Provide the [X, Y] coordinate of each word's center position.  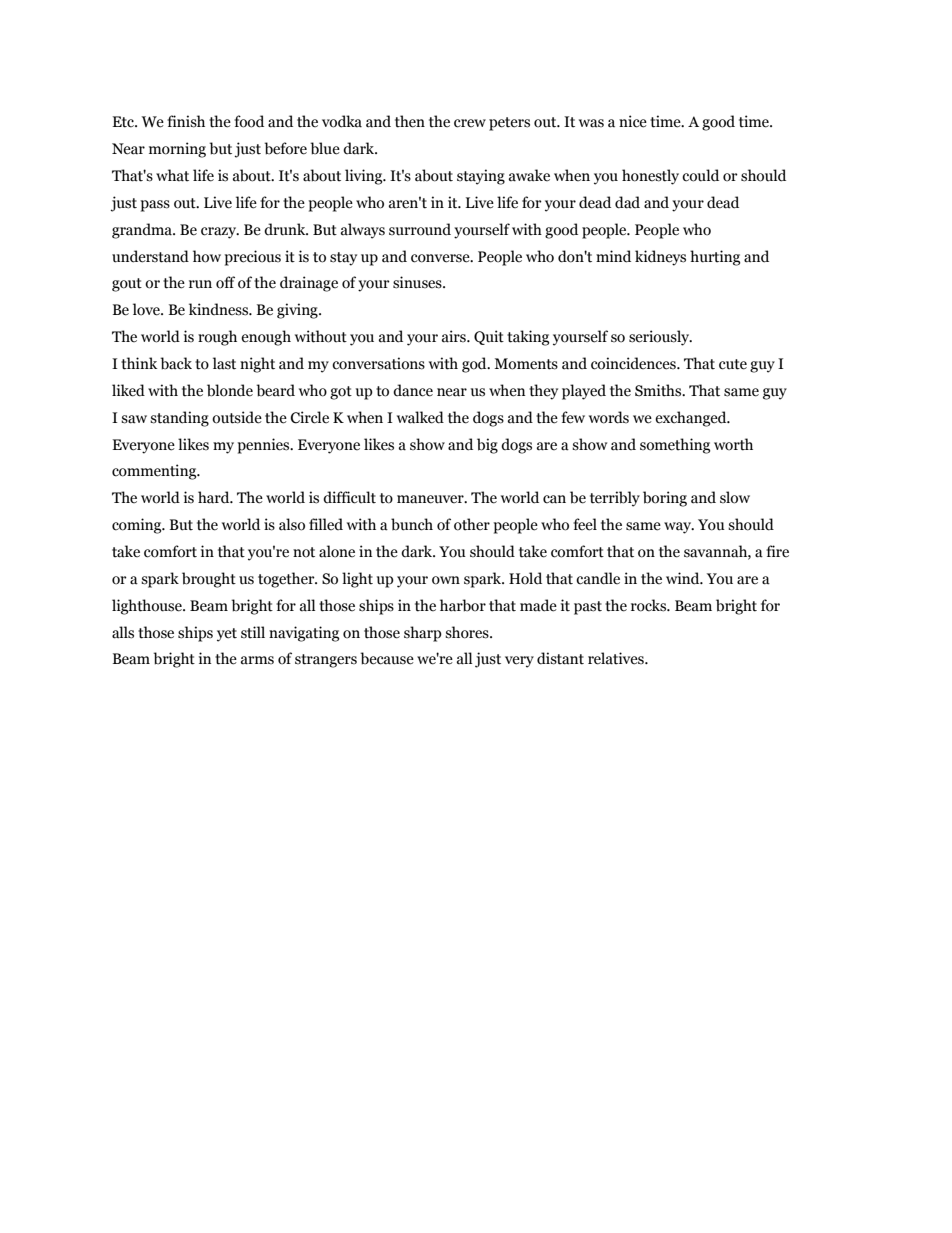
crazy [220, 233]
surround [420, 229]
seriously [660, 338]
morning [177, 150]
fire [777, 551]
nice [633, 121]
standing [179, 419]
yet [227, 635]
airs [455, 336]
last [224, 363]
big [487, 446]
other [472, 524]
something [675, 446]
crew [470, 123]
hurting [715, 258]
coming [138, 526]
